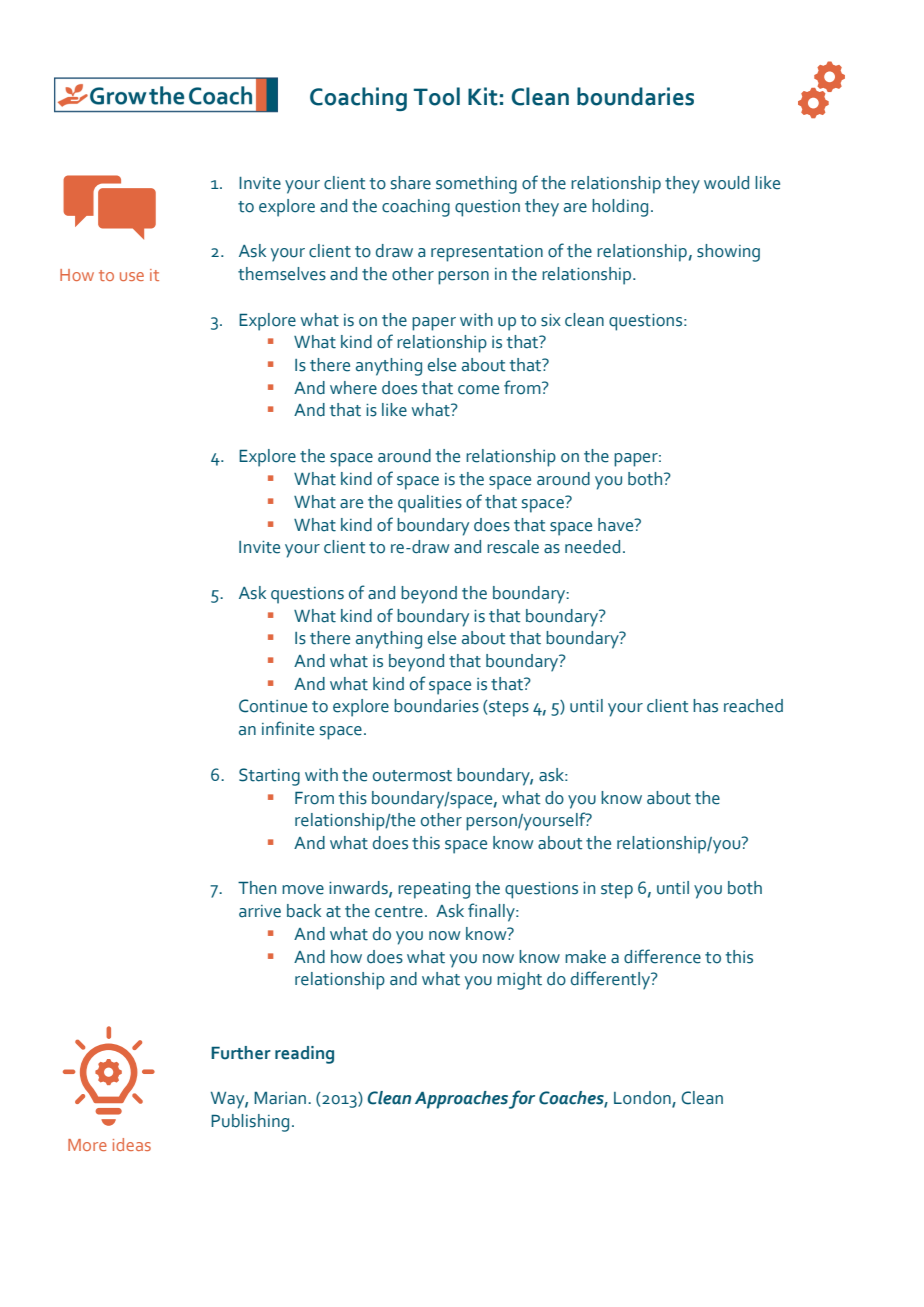 The image size is (924, 1307). What do you see at coordinates (437, 96) in the image?
I see `Tool` at bounding box center [437, 96].
